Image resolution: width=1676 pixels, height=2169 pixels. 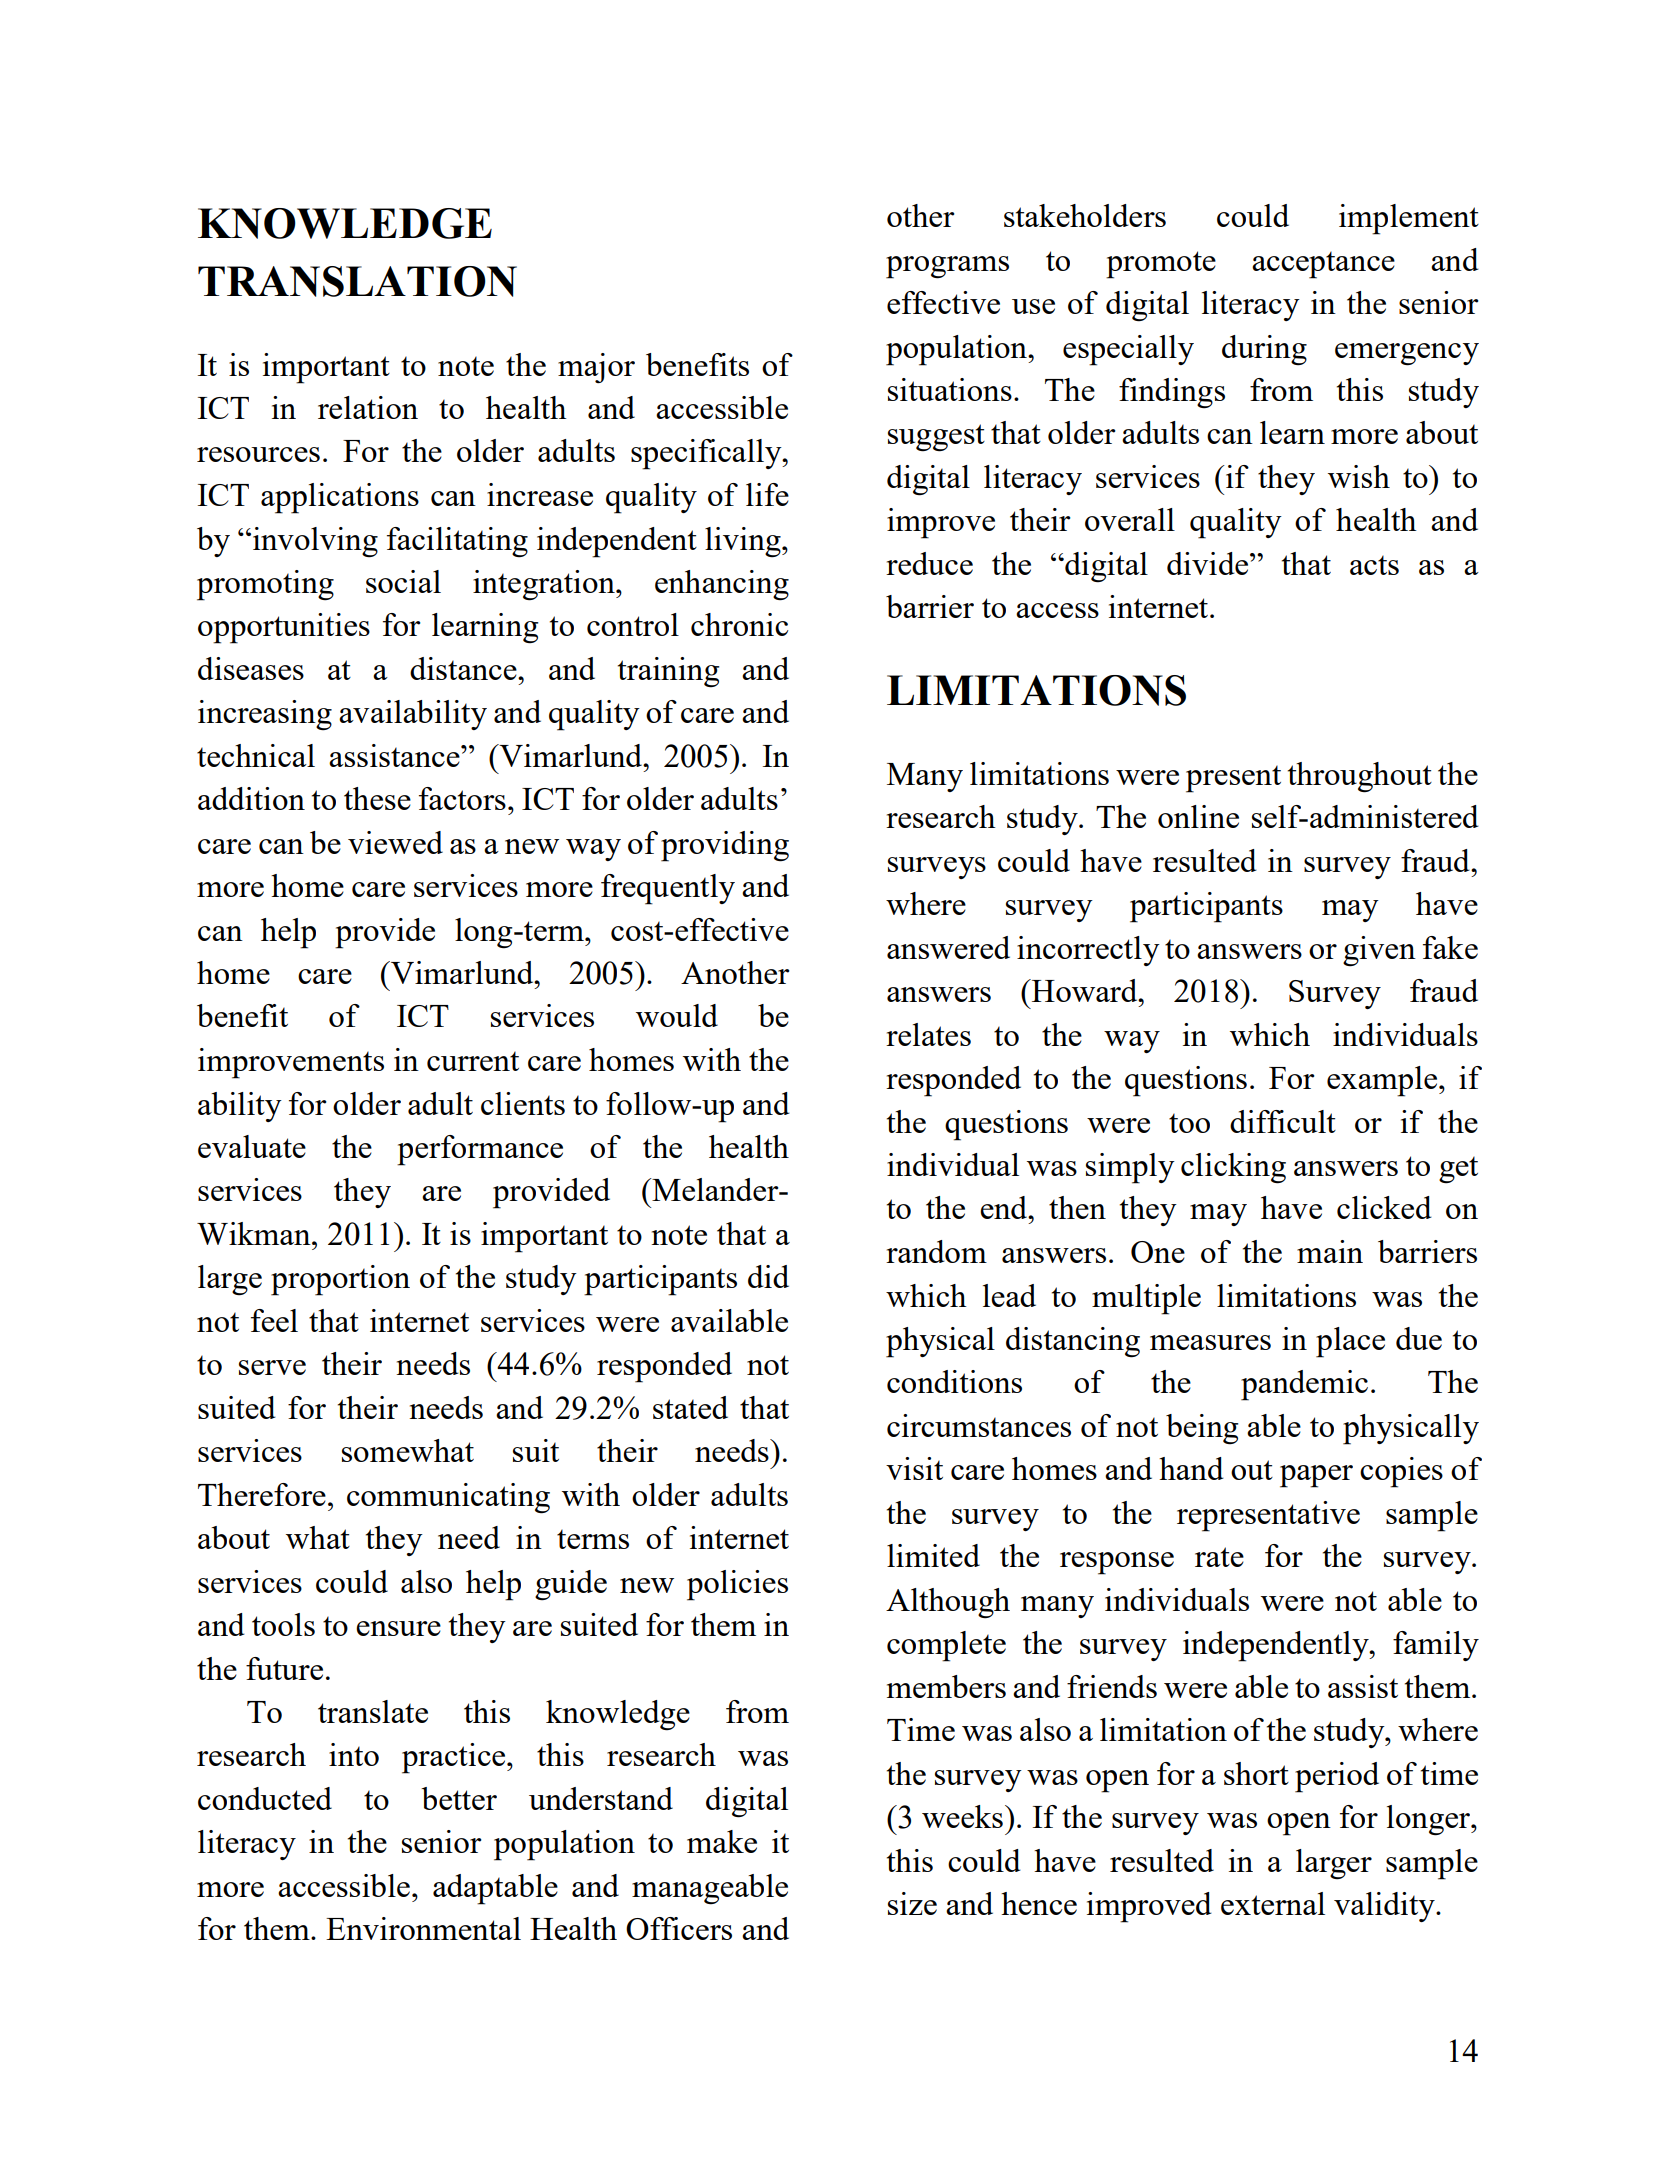 What do you see at coordinates (340, 1280) in the screenshot?
I see `proportion` at bounding box center [340, 1280].
